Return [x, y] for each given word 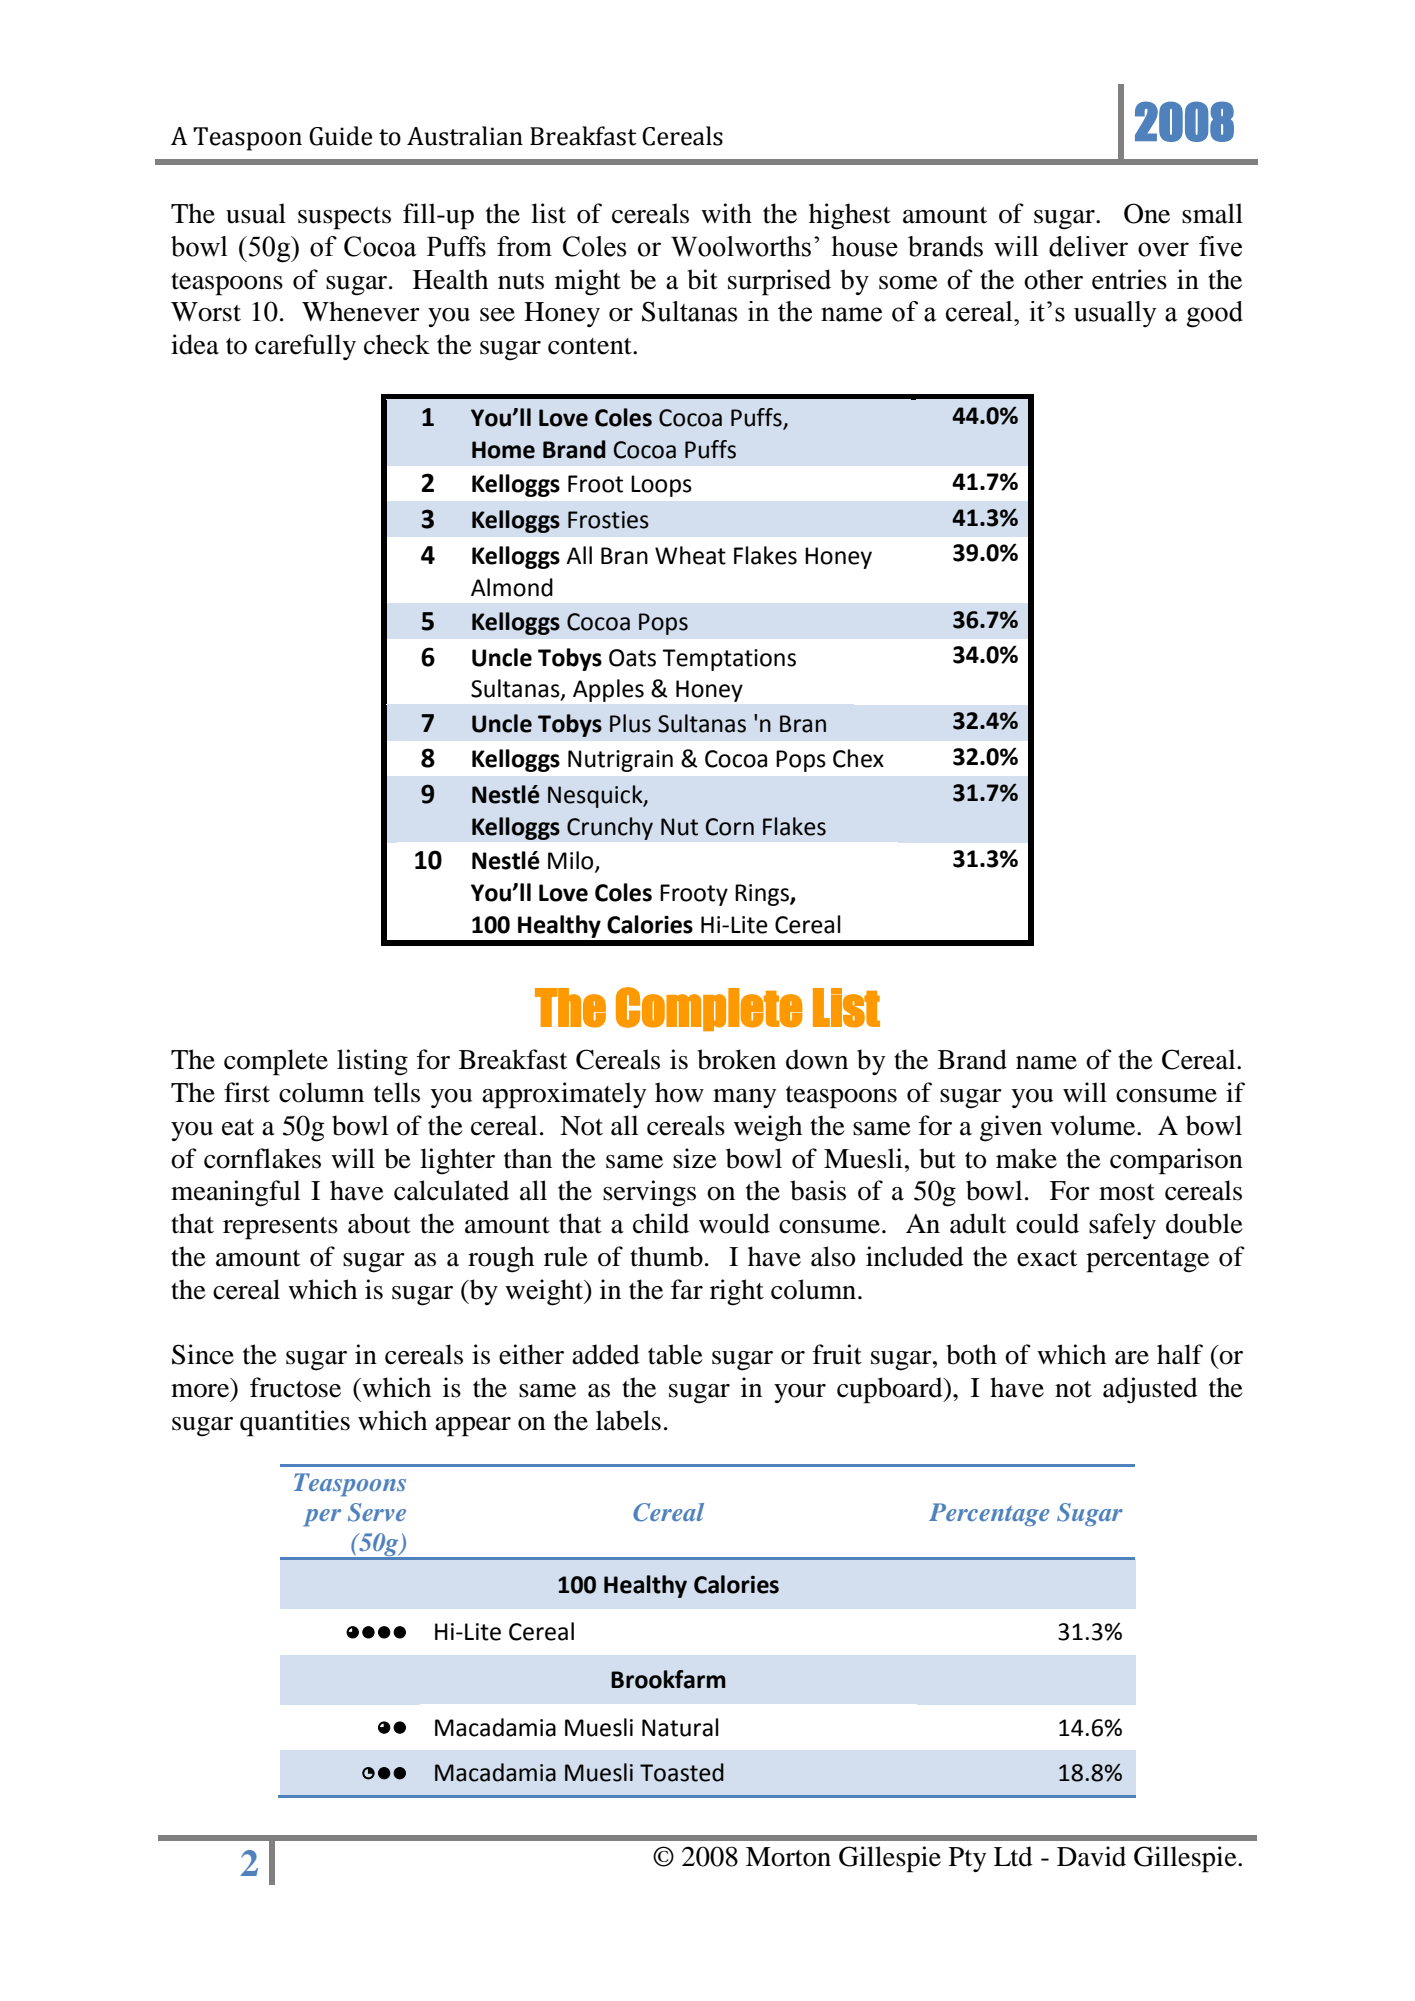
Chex [858, 758]
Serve [377, 1512]
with [726, 213]
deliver [1088, 246]
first [247, 1092]
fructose [295, 1387]
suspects [344, 218]
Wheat [690, 555]
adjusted [1150, 1390]
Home [503, 450]
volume [1094, 1125]
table [675, 1354]
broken [736, 1059]
